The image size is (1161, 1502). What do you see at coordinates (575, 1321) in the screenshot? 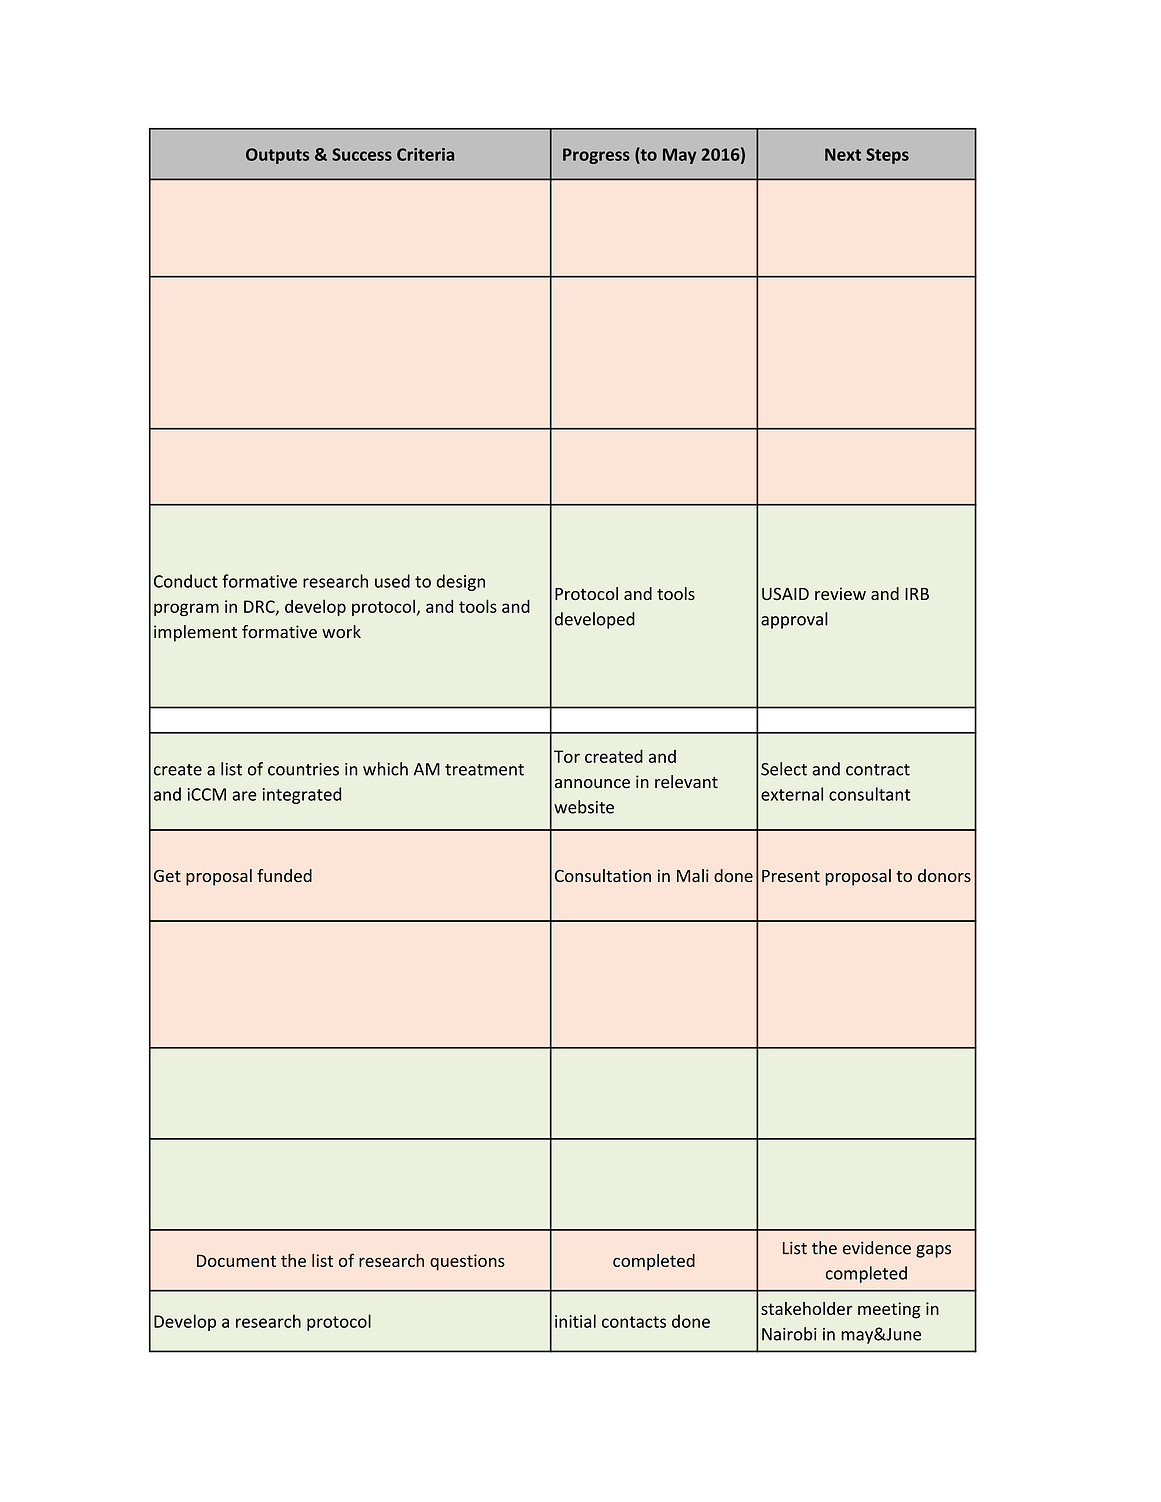
I see `initial` at bounding box center [575, 1321].
